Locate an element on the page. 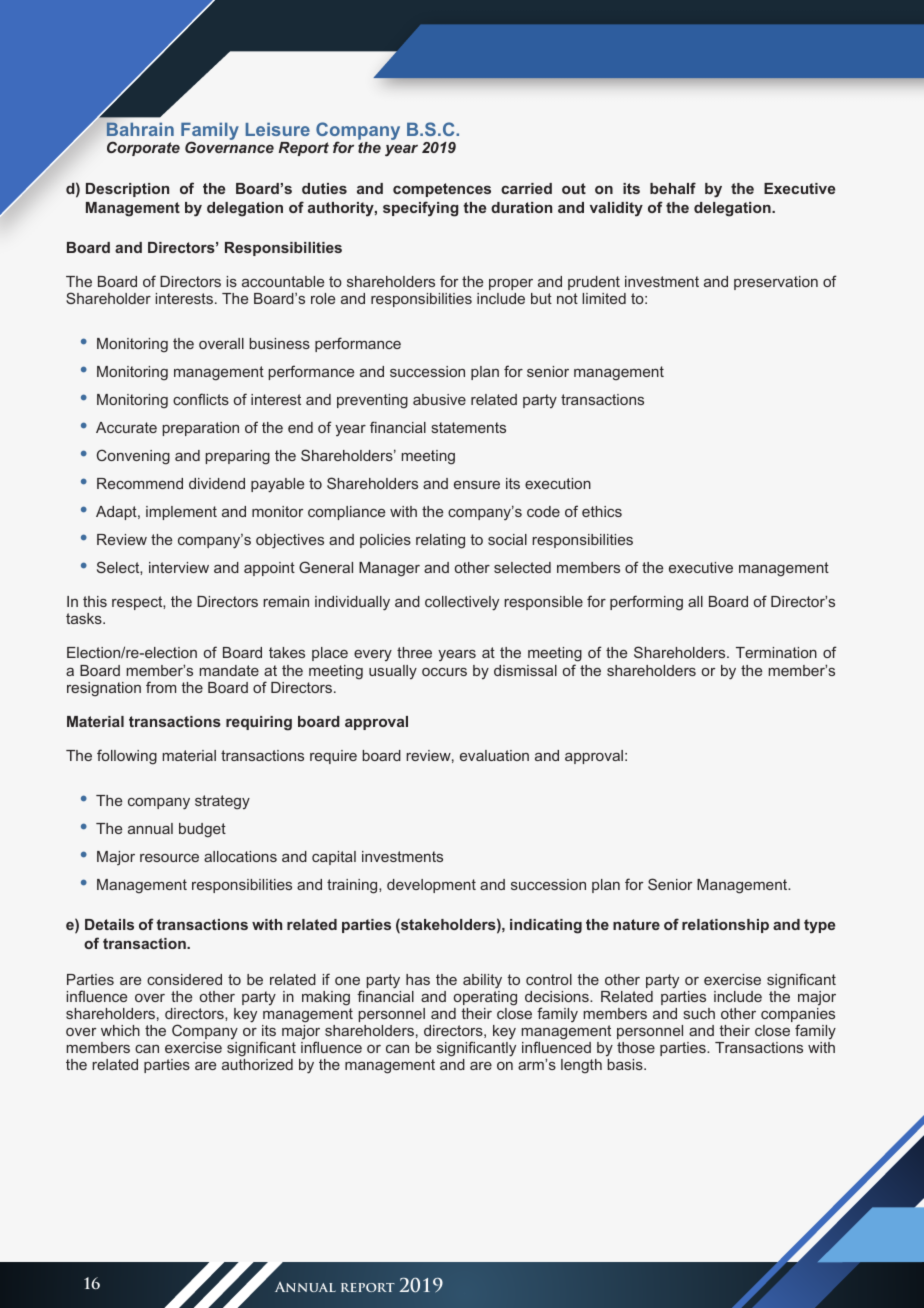  Corporate is located at coordinates (143, 148).
